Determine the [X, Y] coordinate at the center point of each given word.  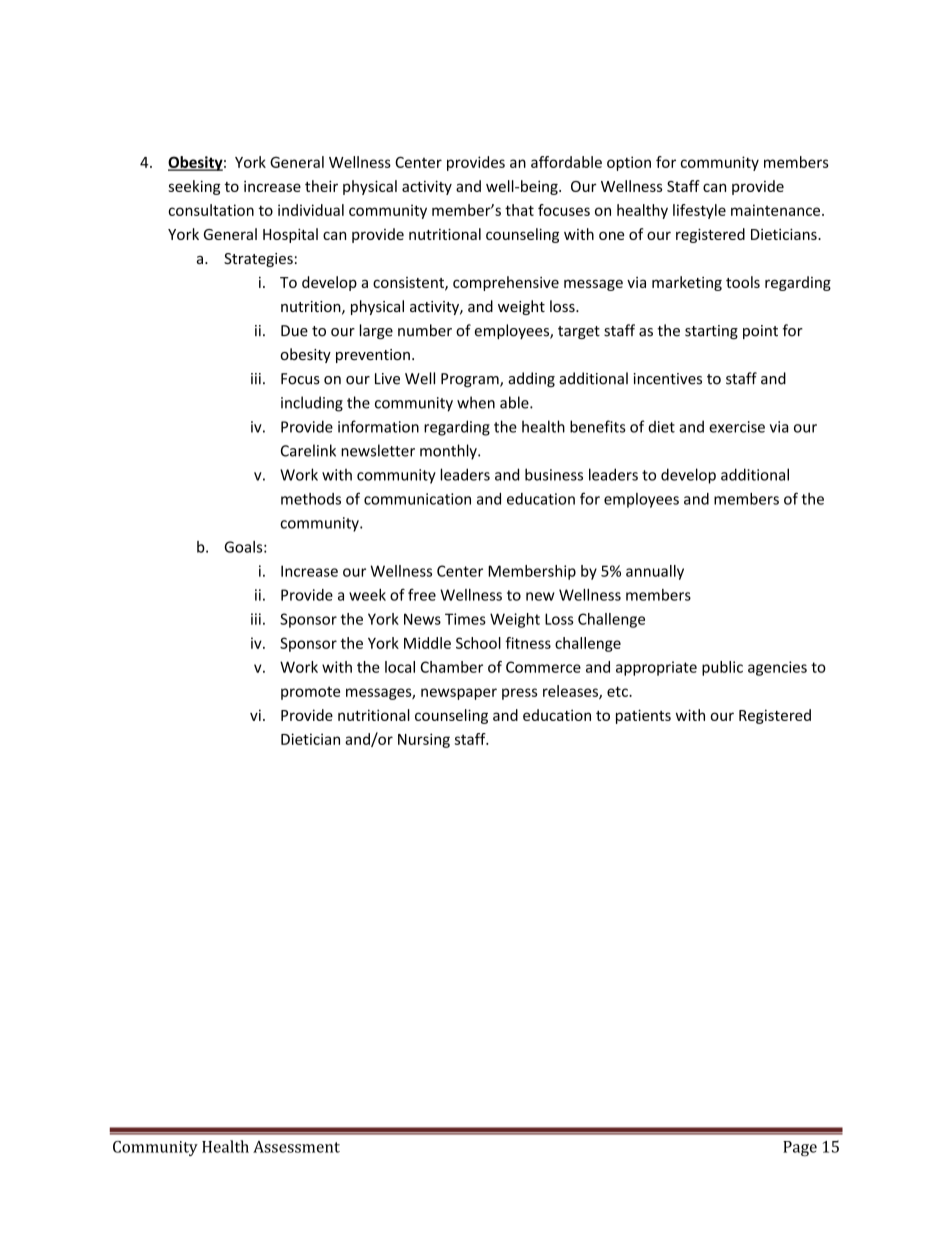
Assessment [296, 1147]
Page [800, 1148]
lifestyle [699, 211]
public [722, 668]
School [478, 643]
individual [311, 210]
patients [643, 716]
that [519, 210]
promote [310, 693]
